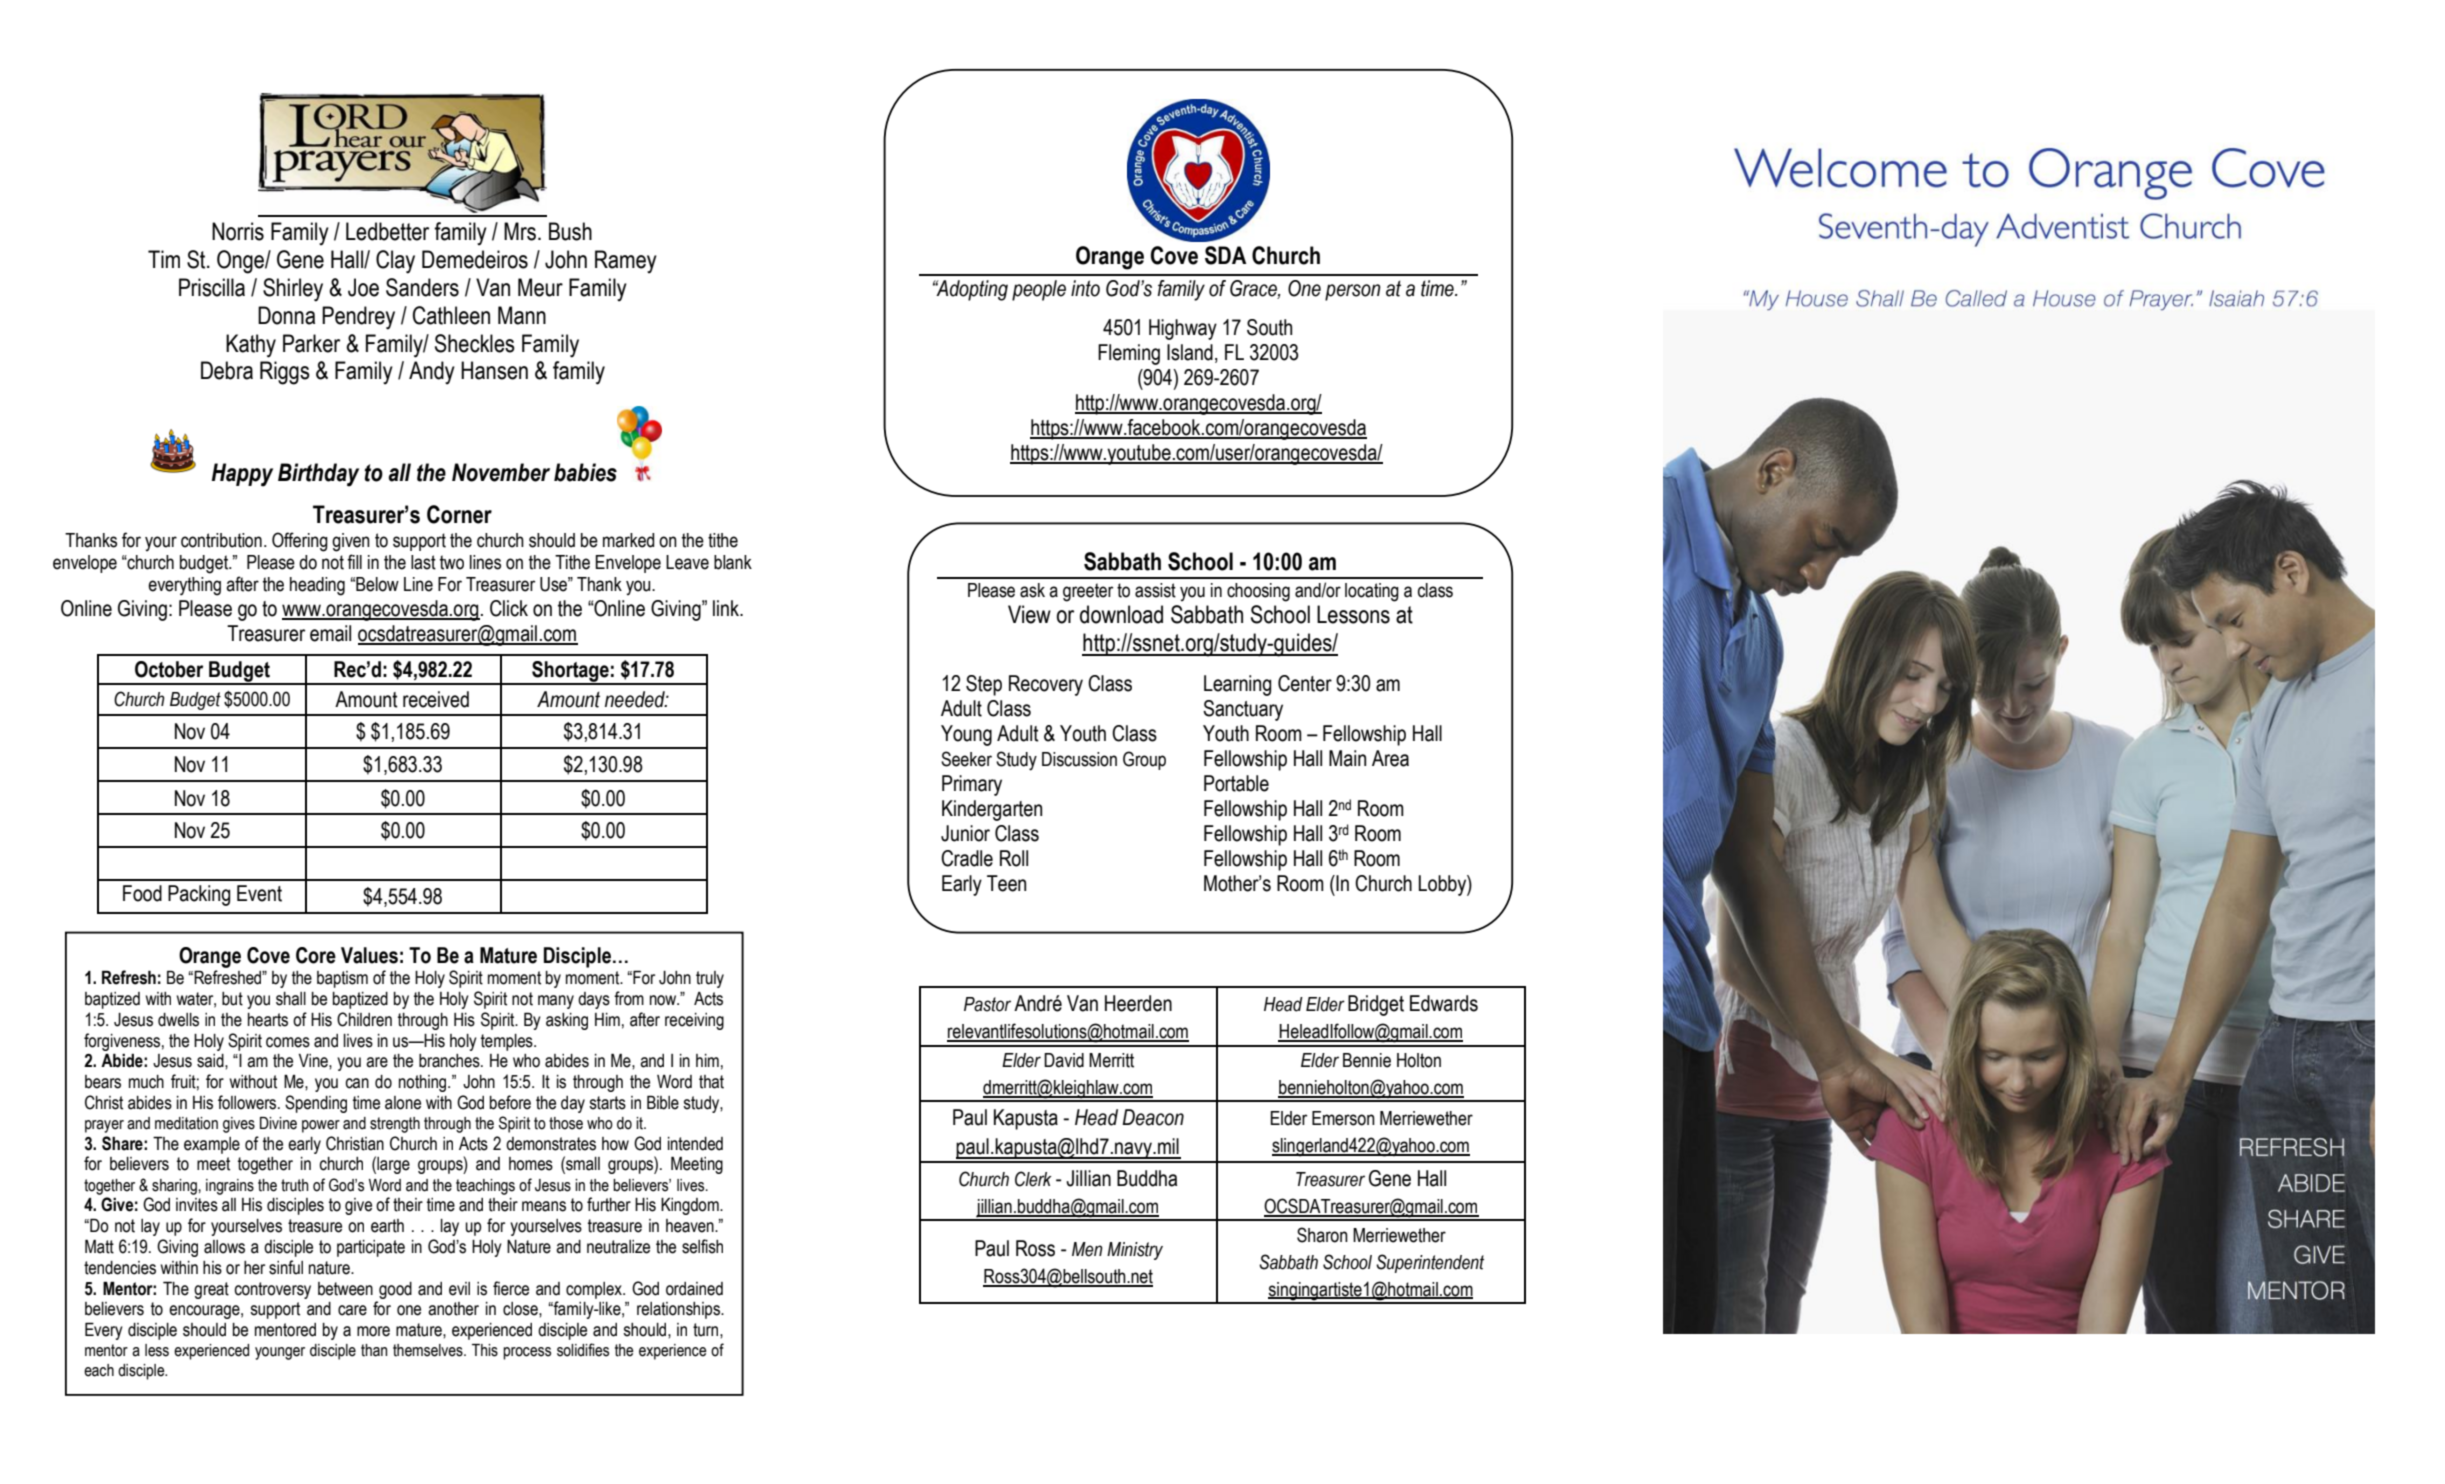 This screenshot has height=1484, width=2445. What do you see at coordinates (1236, 783) in the screenshot?
I see `Portable` at bounding box center [1236, 783].
